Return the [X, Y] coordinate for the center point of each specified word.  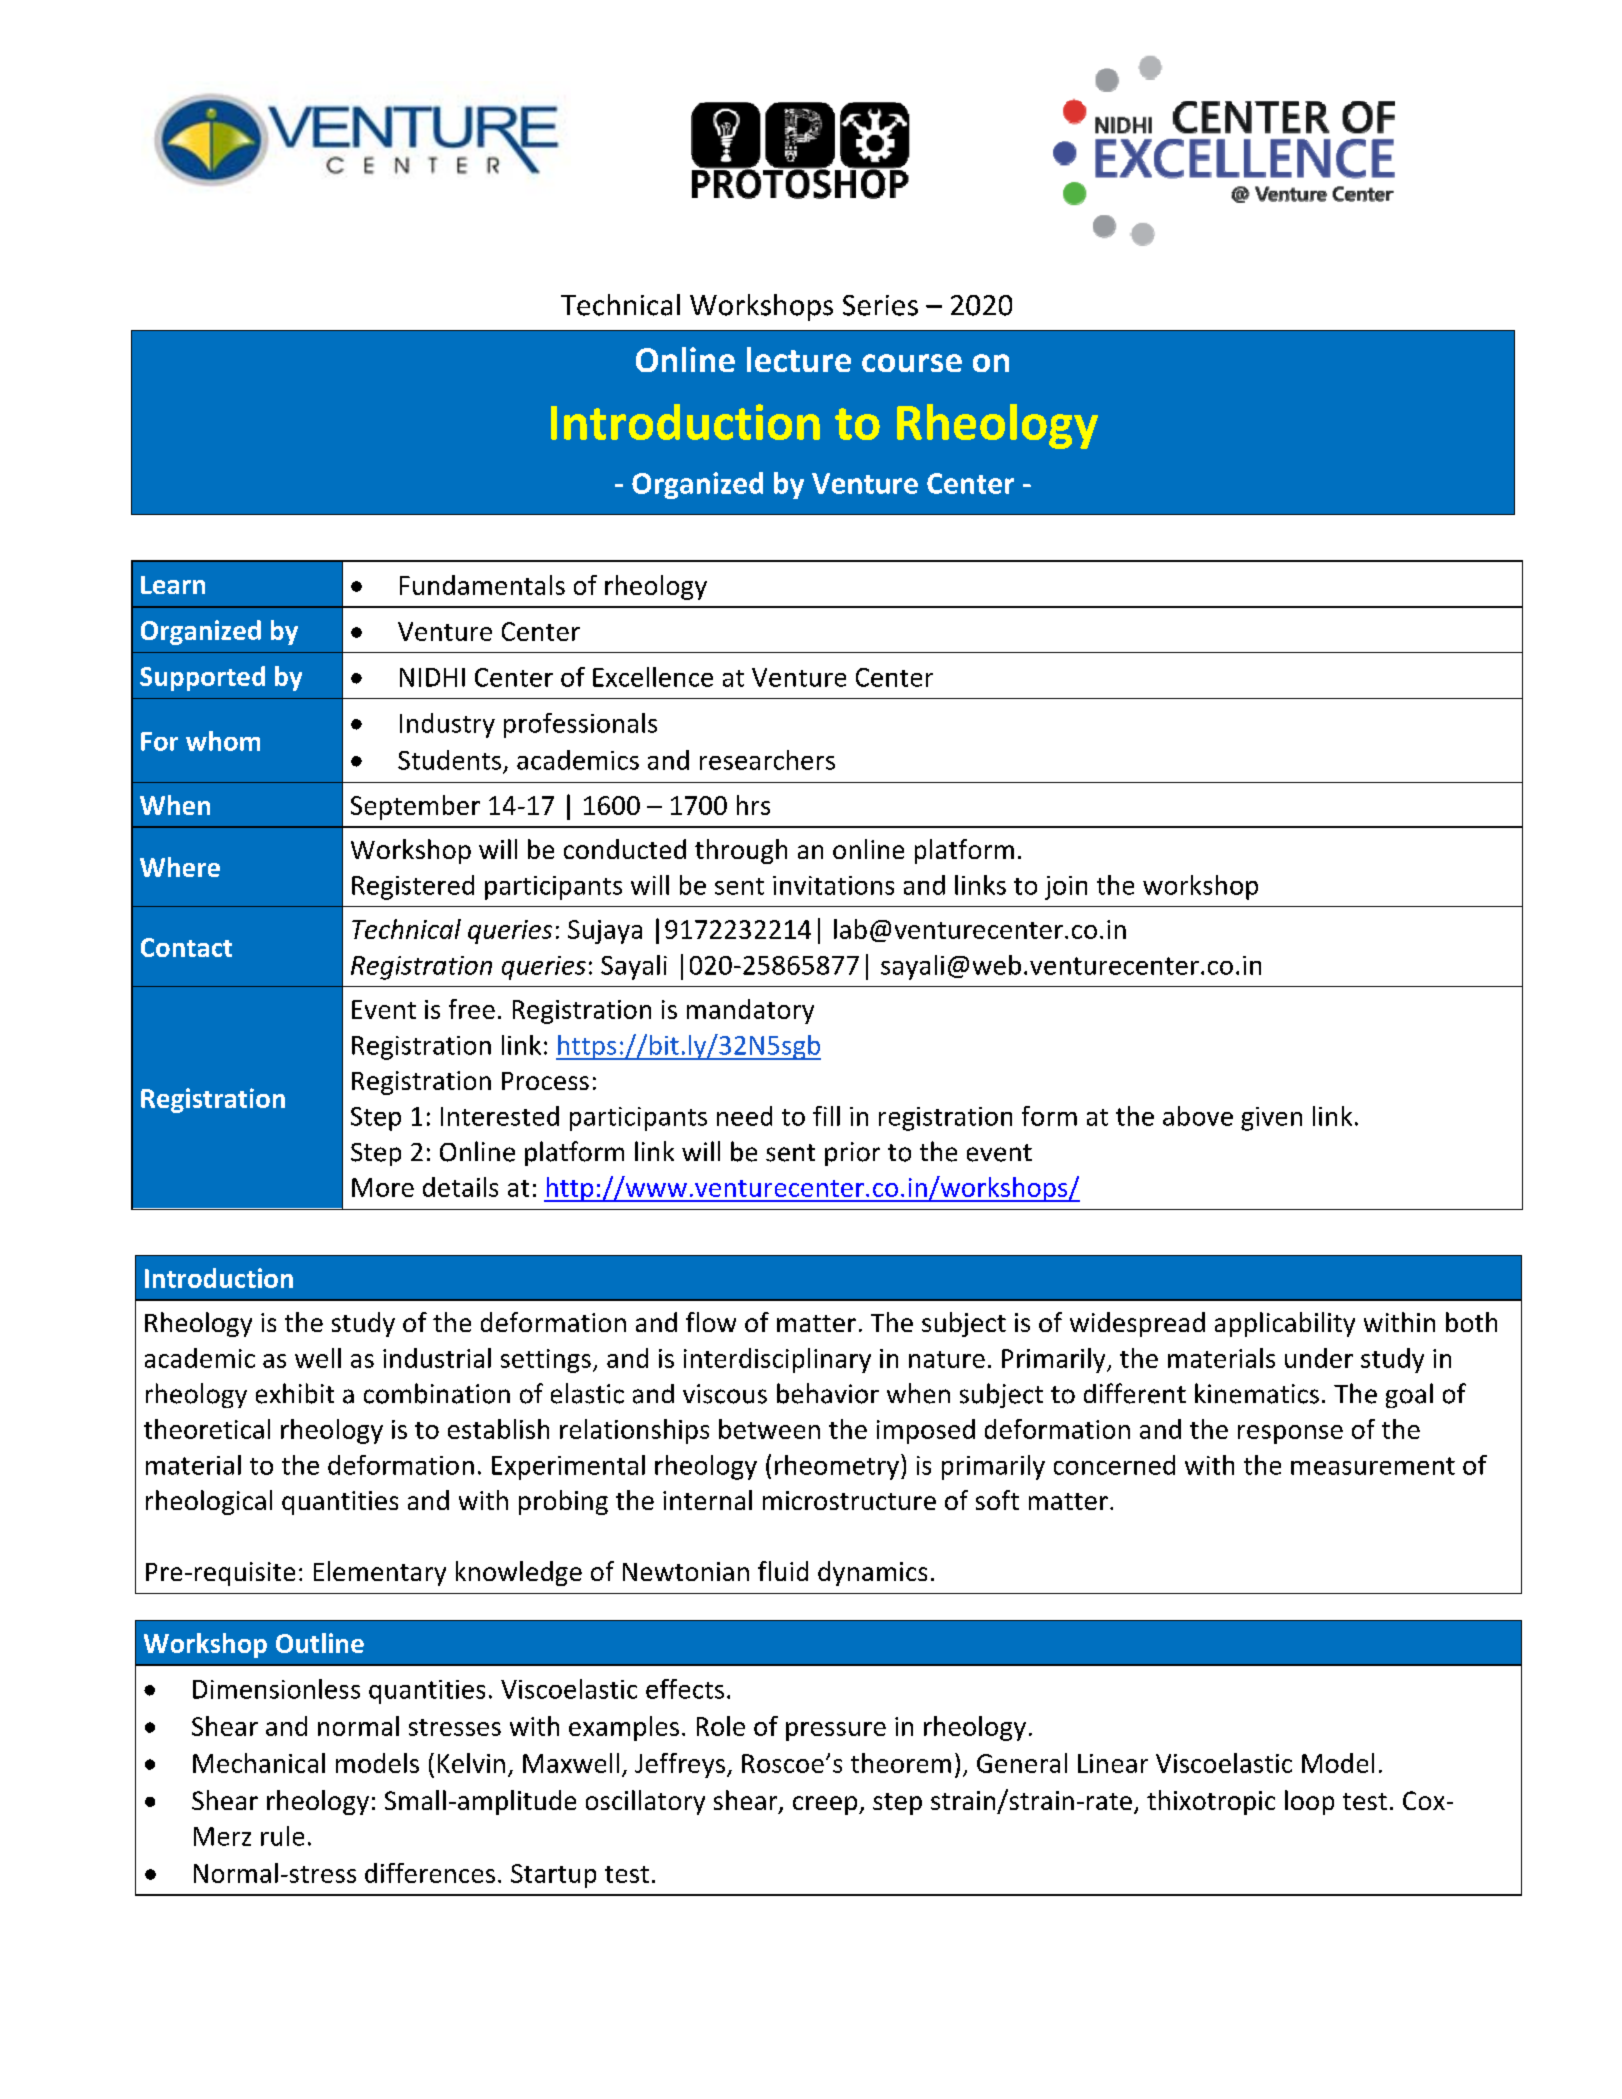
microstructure [849, 1500]
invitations [833, 885]
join [1066, 888]
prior [852, 1154]
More [383, 1187]
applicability [1285, 1324]
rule [282, 1836]
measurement [1373, 1466]
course [912, 363]
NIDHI [432, 677]
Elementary [380, 1573]
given [1271, 1119]
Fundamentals [482, 585]
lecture [799, 359]
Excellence [653, 677]
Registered [413, 887]
